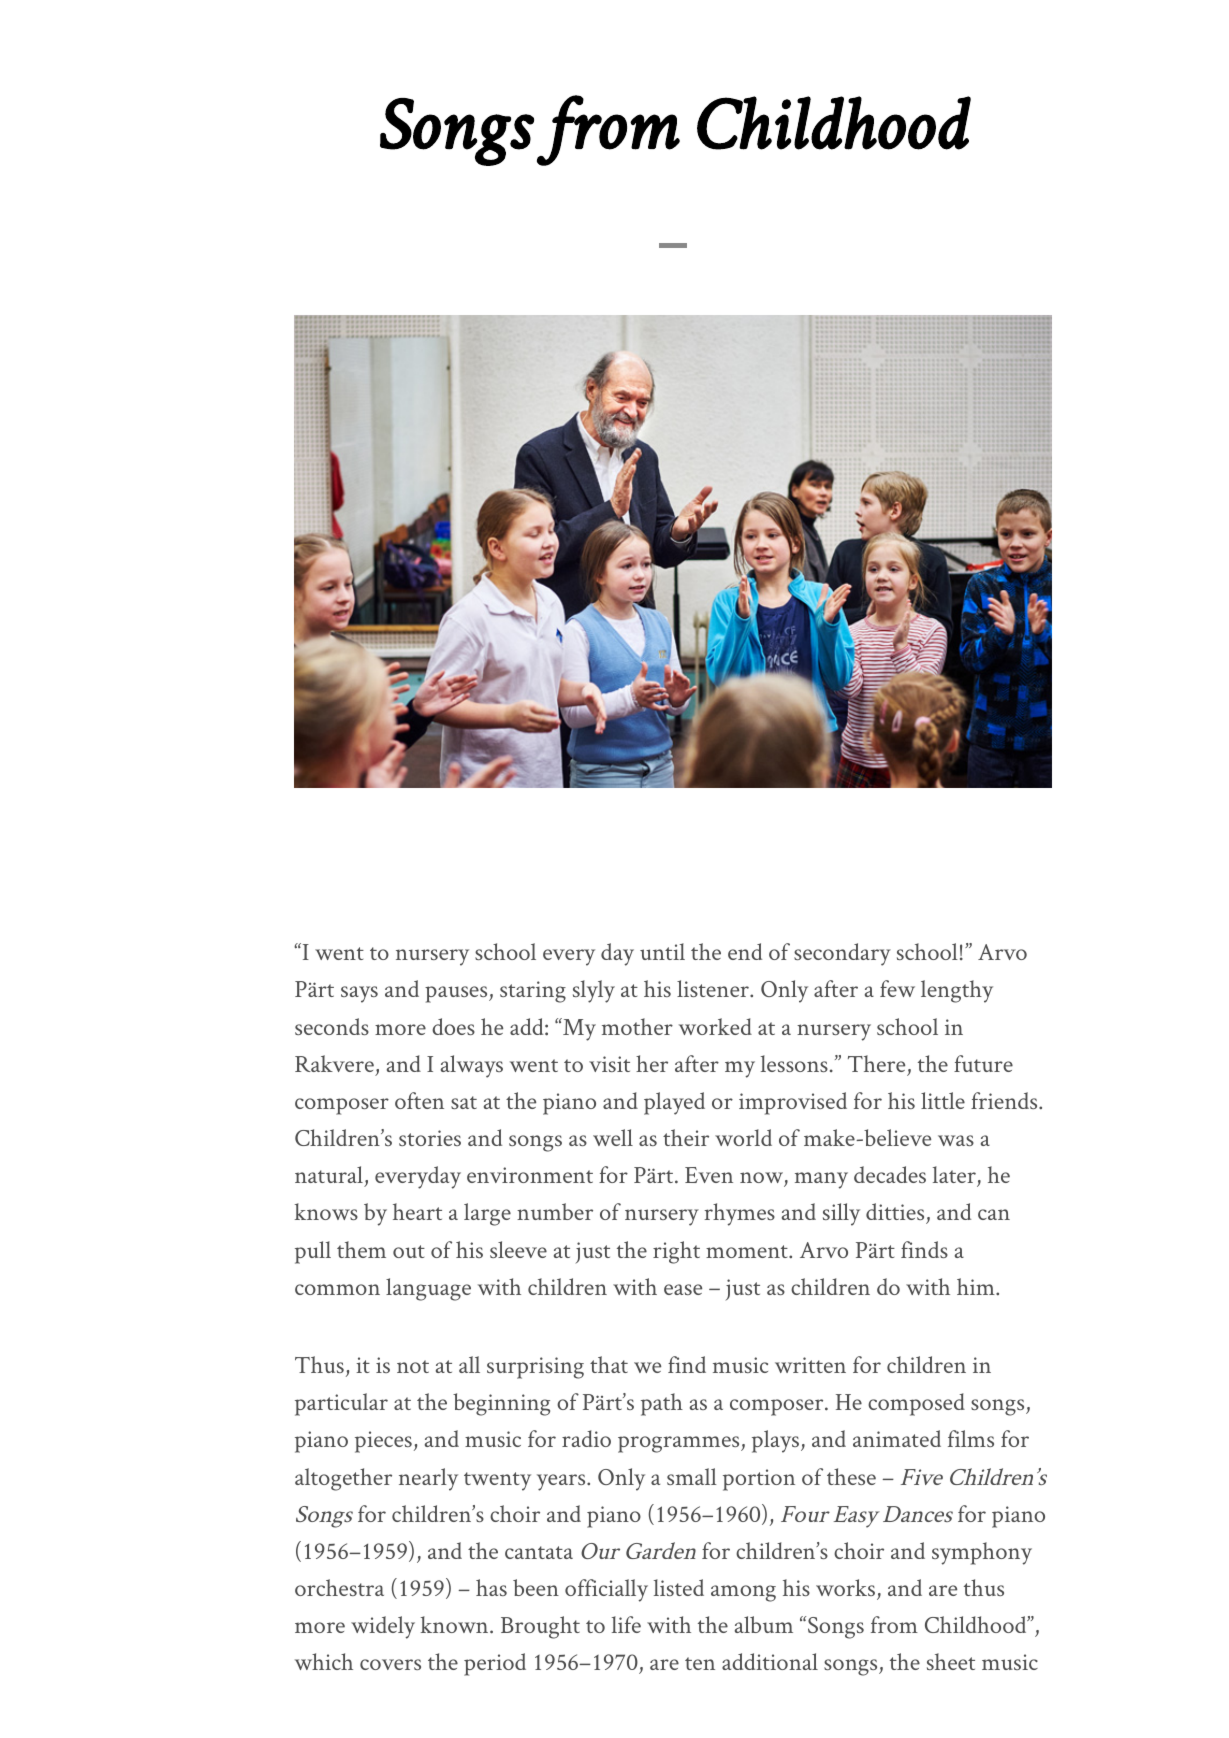  I want to click on these, so click(851, 1476).
